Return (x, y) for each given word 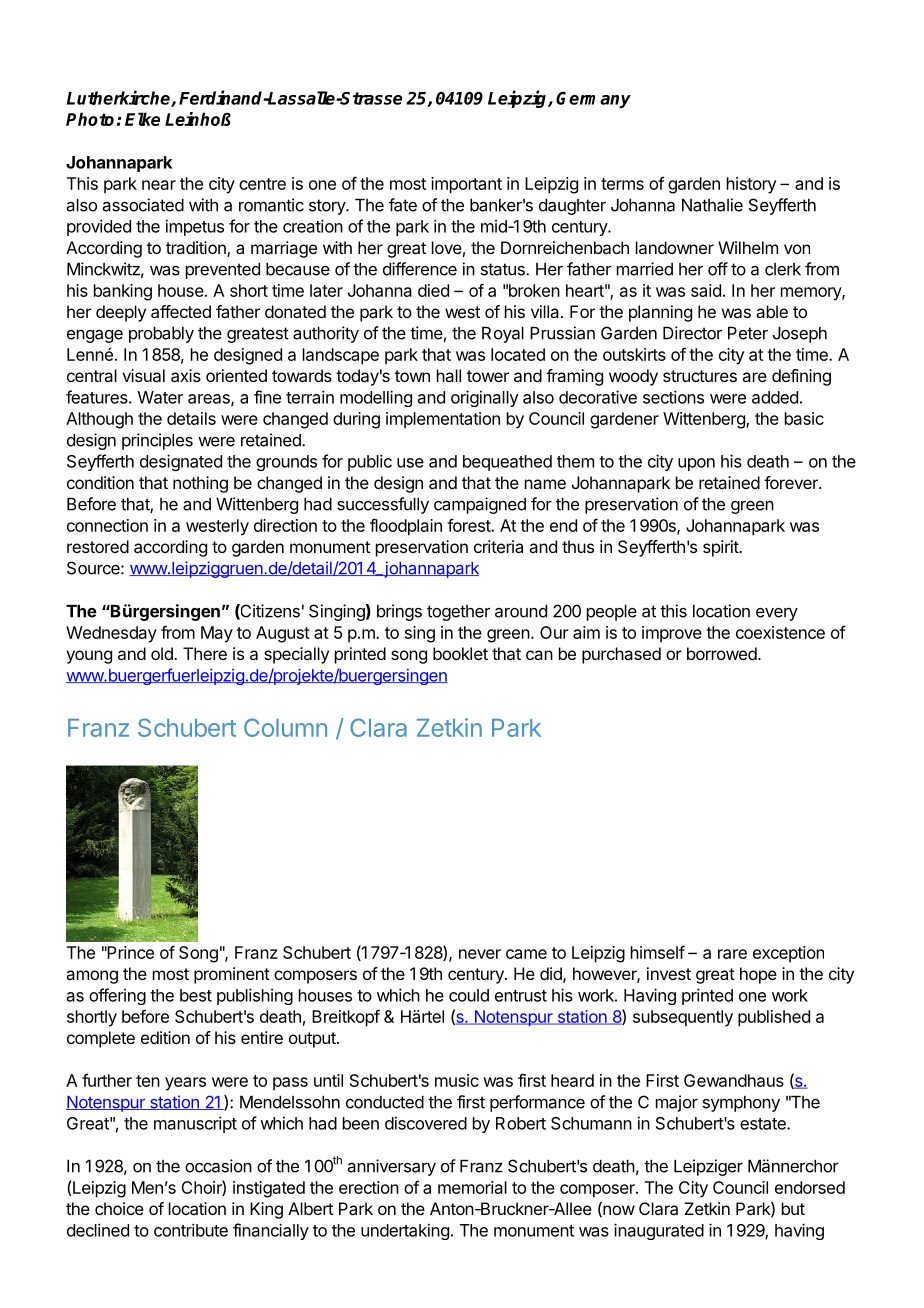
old (163, 653)
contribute (191, 1230)
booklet (460, 653)
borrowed (722, 653)
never (480, 954)
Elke (142, 119)
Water (160, 397)
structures (700, 376)
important (466, 185)
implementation (443, 420)
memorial (472, 1187)
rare (732, 954)
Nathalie (712, 205)
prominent (232, 975)
